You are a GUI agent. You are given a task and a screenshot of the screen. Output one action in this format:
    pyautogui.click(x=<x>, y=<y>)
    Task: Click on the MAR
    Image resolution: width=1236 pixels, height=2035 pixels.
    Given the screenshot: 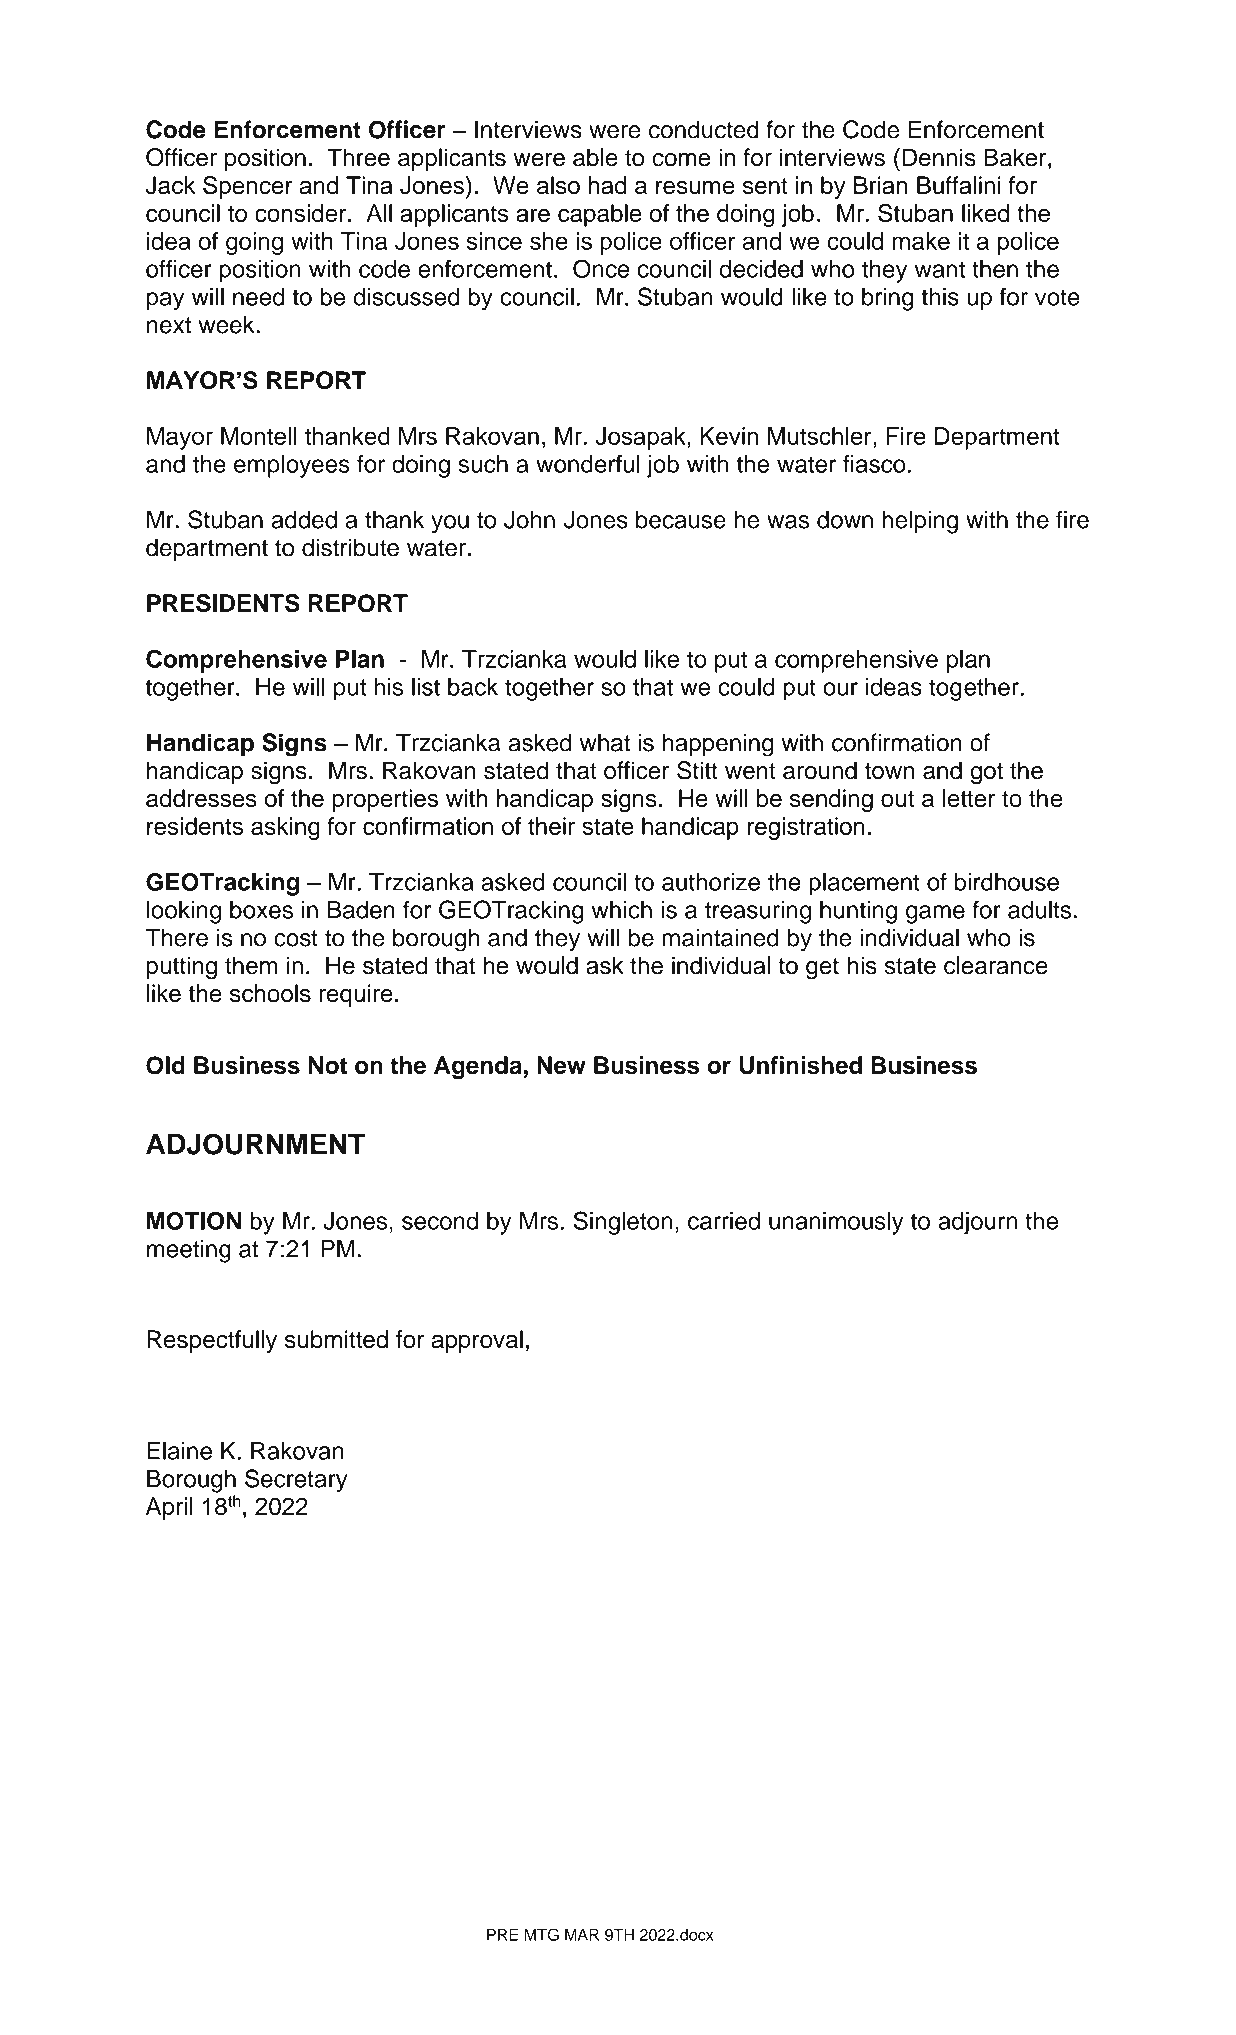 What is the action you would take?
    pyautogui.click(x=582, y=1935)
